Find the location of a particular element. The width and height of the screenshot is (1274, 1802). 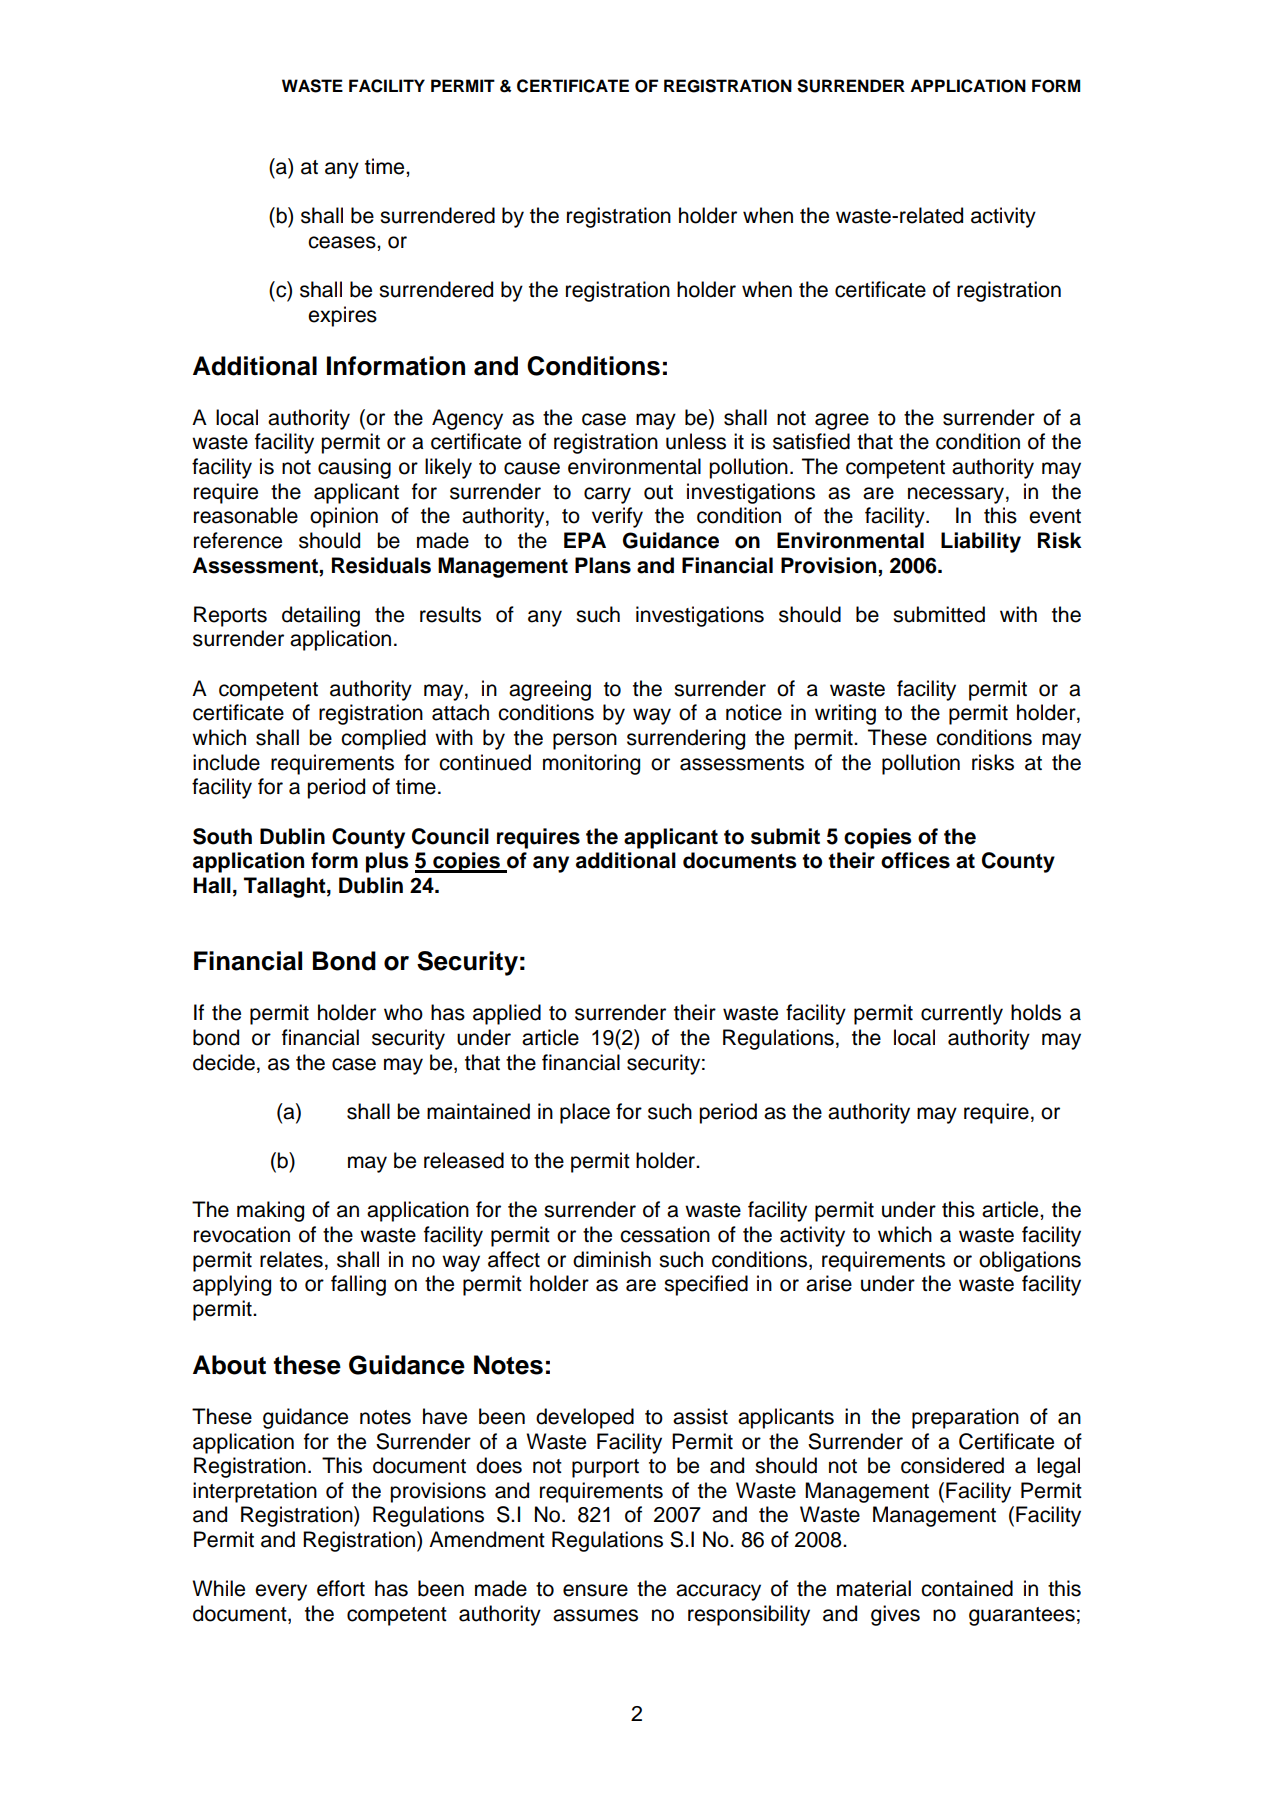

offices is located at coordinates (915, 860).
